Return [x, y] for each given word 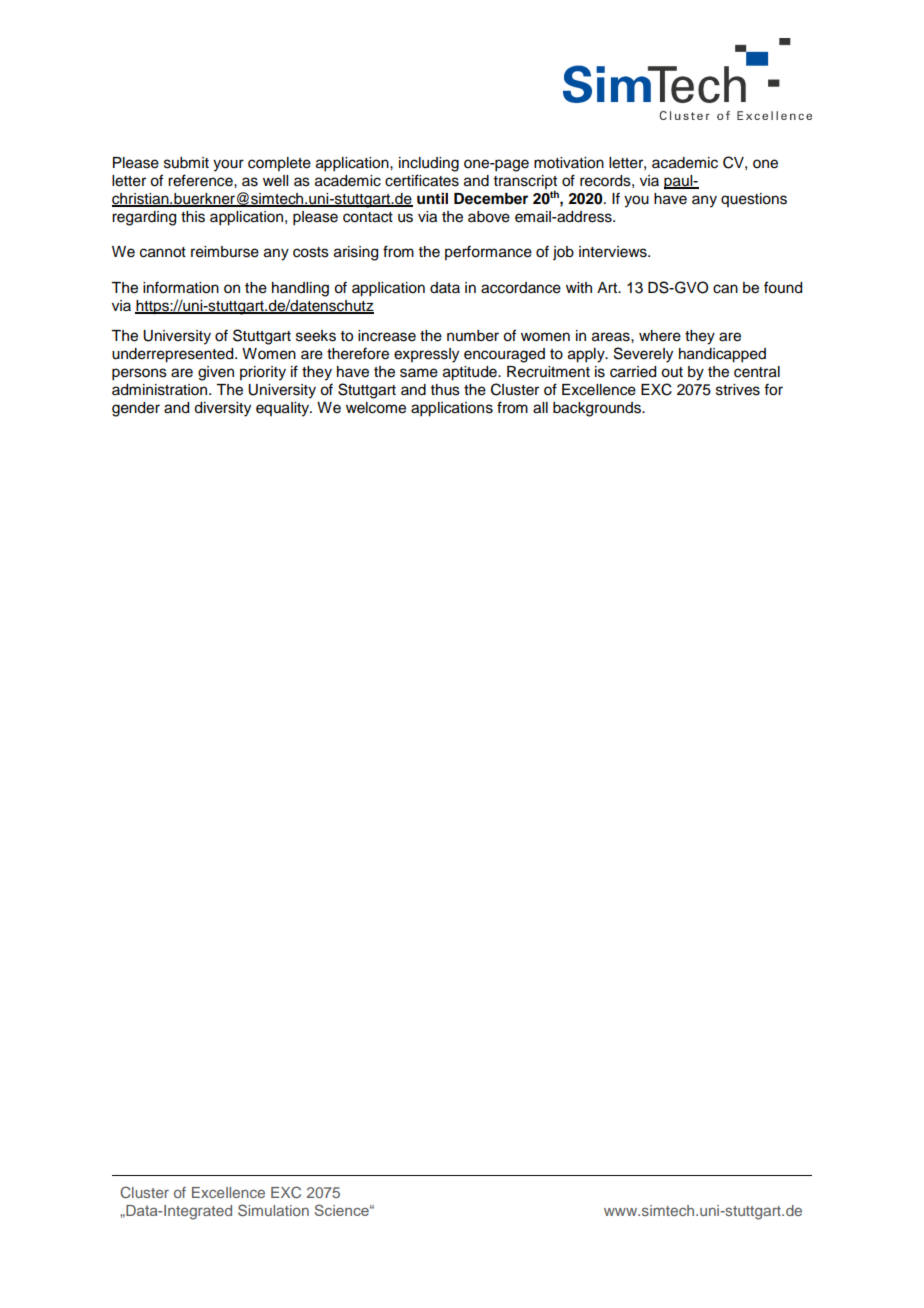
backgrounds [598, 409]
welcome [376, 408]
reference [201, 180]
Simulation [273, 1210]
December [491, 199]
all [540, 408]
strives [738, 390]
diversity [222, 409]
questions [754, 200]
